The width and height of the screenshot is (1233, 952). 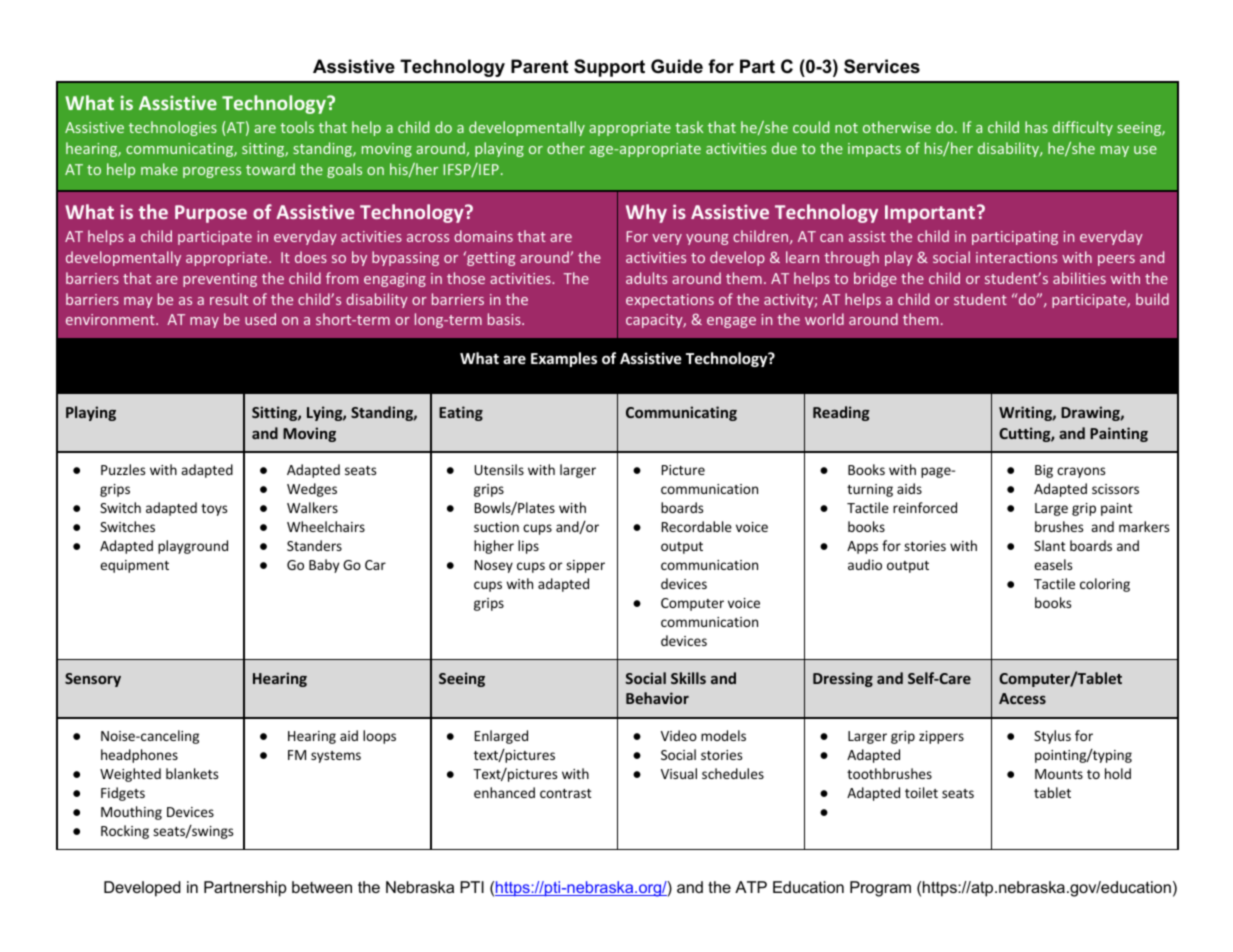 I want to click on Big, so click(x=1044, y=471).
